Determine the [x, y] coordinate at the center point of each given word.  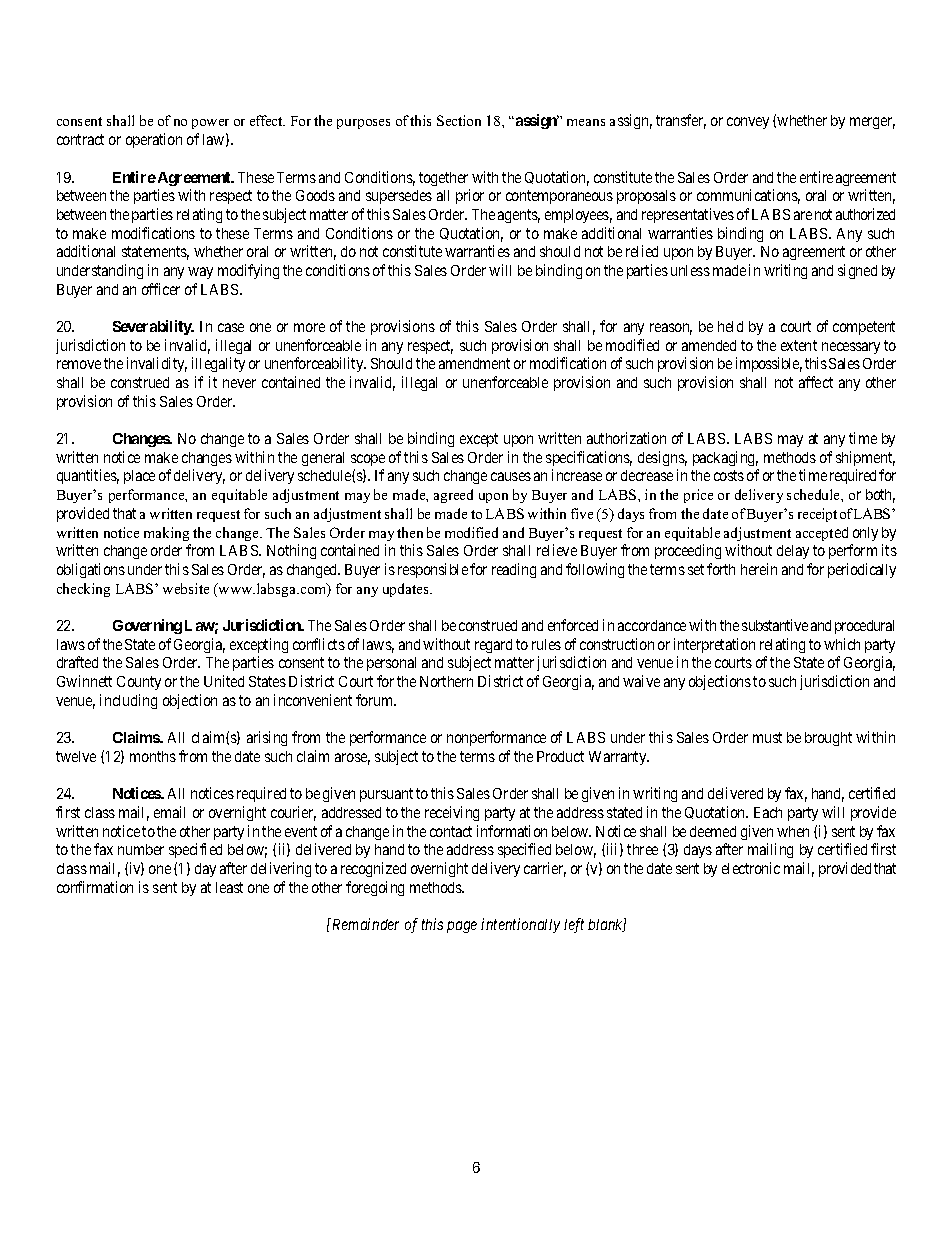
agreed [453, 496]
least [229, 887]
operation [154, 140]
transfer [681, 121]
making [166, 534]
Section [459, 120]
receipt [817, 515]
